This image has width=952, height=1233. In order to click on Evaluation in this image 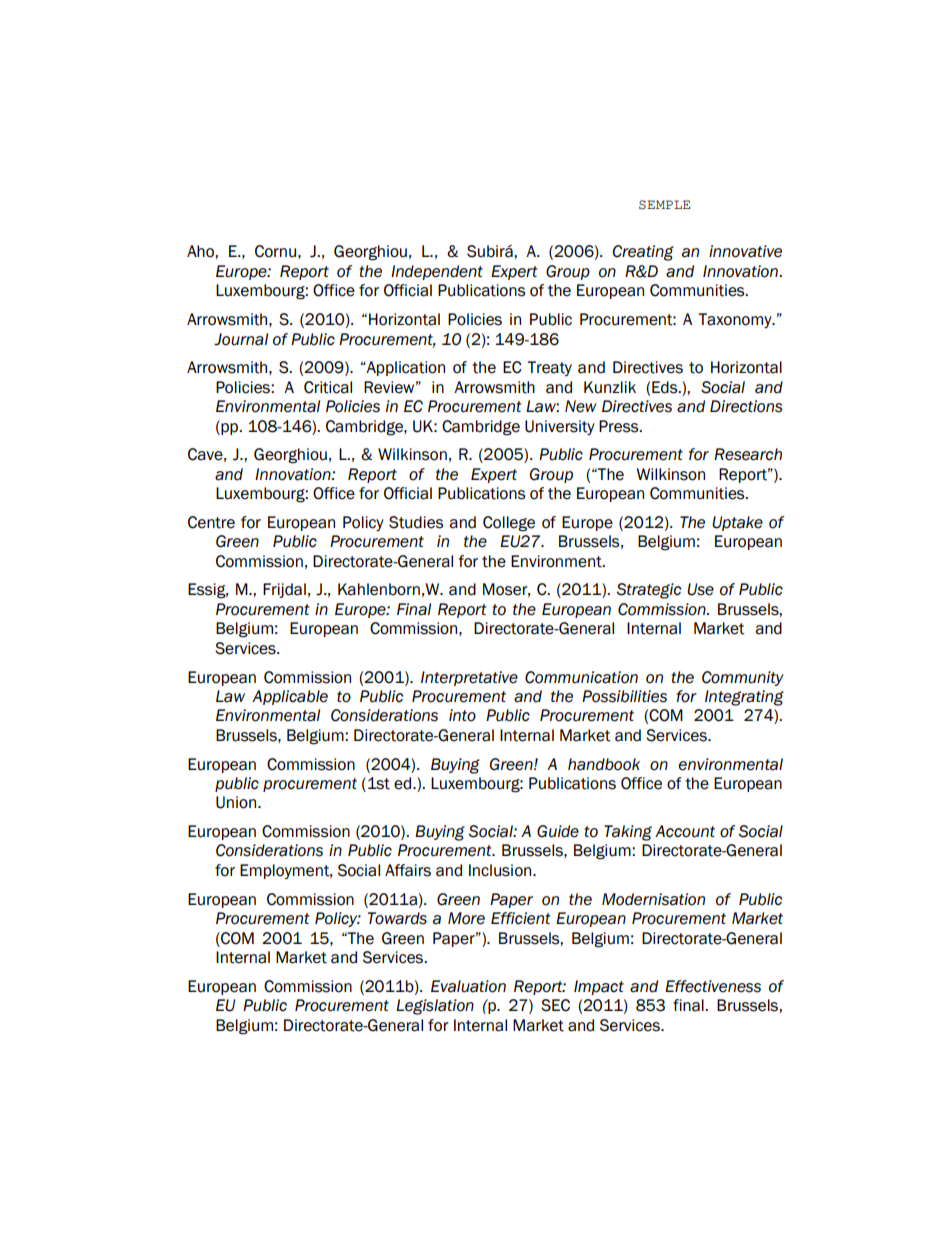, I will do `click(468, 986)`.
